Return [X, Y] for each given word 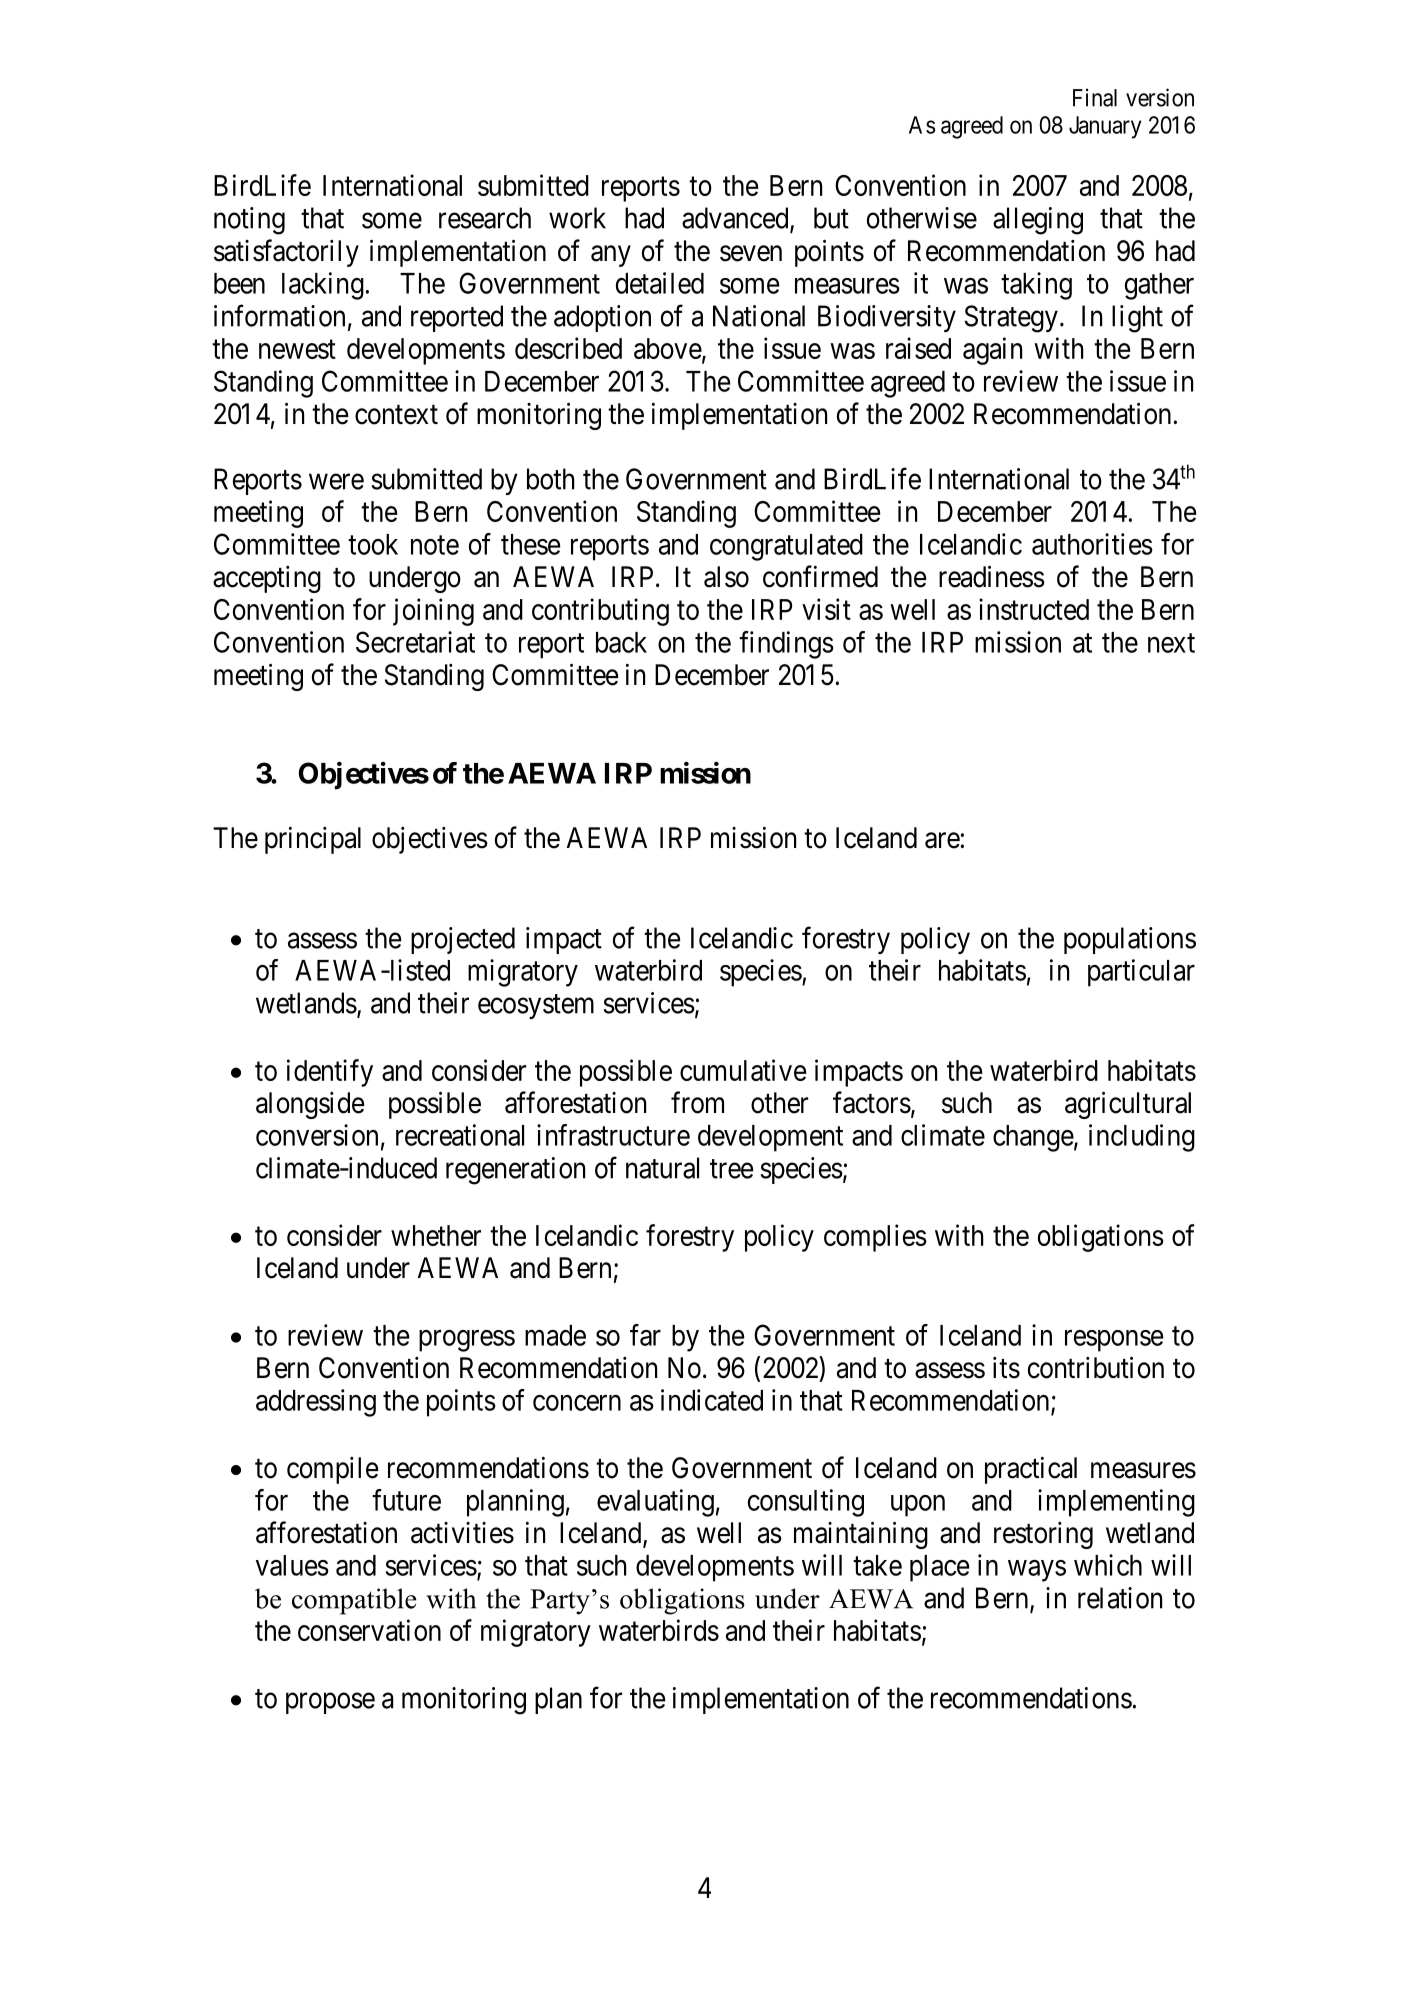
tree [732, 1169]
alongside [310, 1105]
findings [786, 645]
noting [249, 221]
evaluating [655, 1503]
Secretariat [415, 642]
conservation [369, 1630]
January [1105, 127]
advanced [736, 219]
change [1033, 1138]
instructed [1034, 609]
